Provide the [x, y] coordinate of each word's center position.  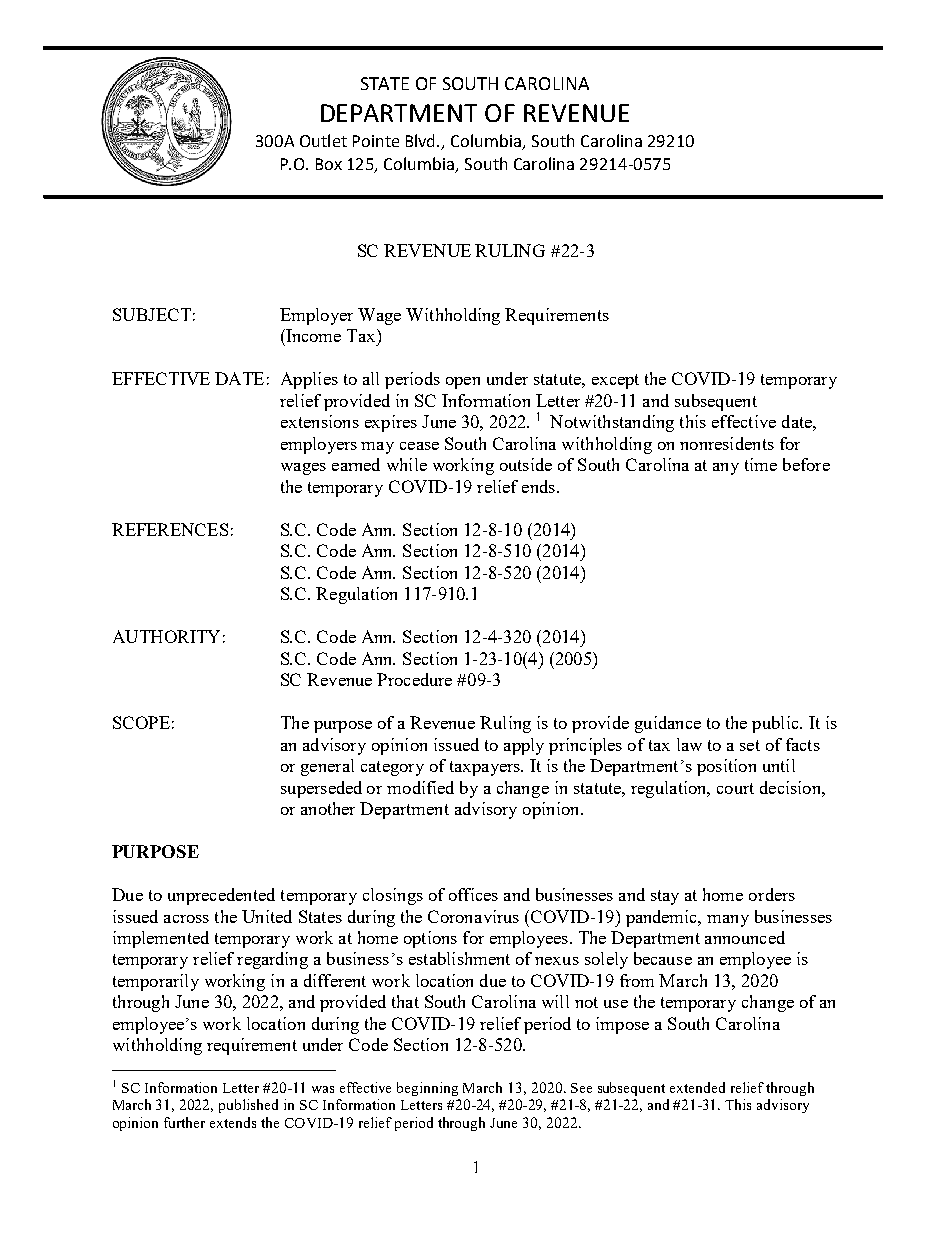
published [248, 1106]
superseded [321, 789]
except [615, 381]
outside [526, 464]
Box [329, 164]
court [735, 788]
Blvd [422, 140]
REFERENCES [170, 529]
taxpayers [486, 768]
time [761, 464]
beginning [427, 1089]
